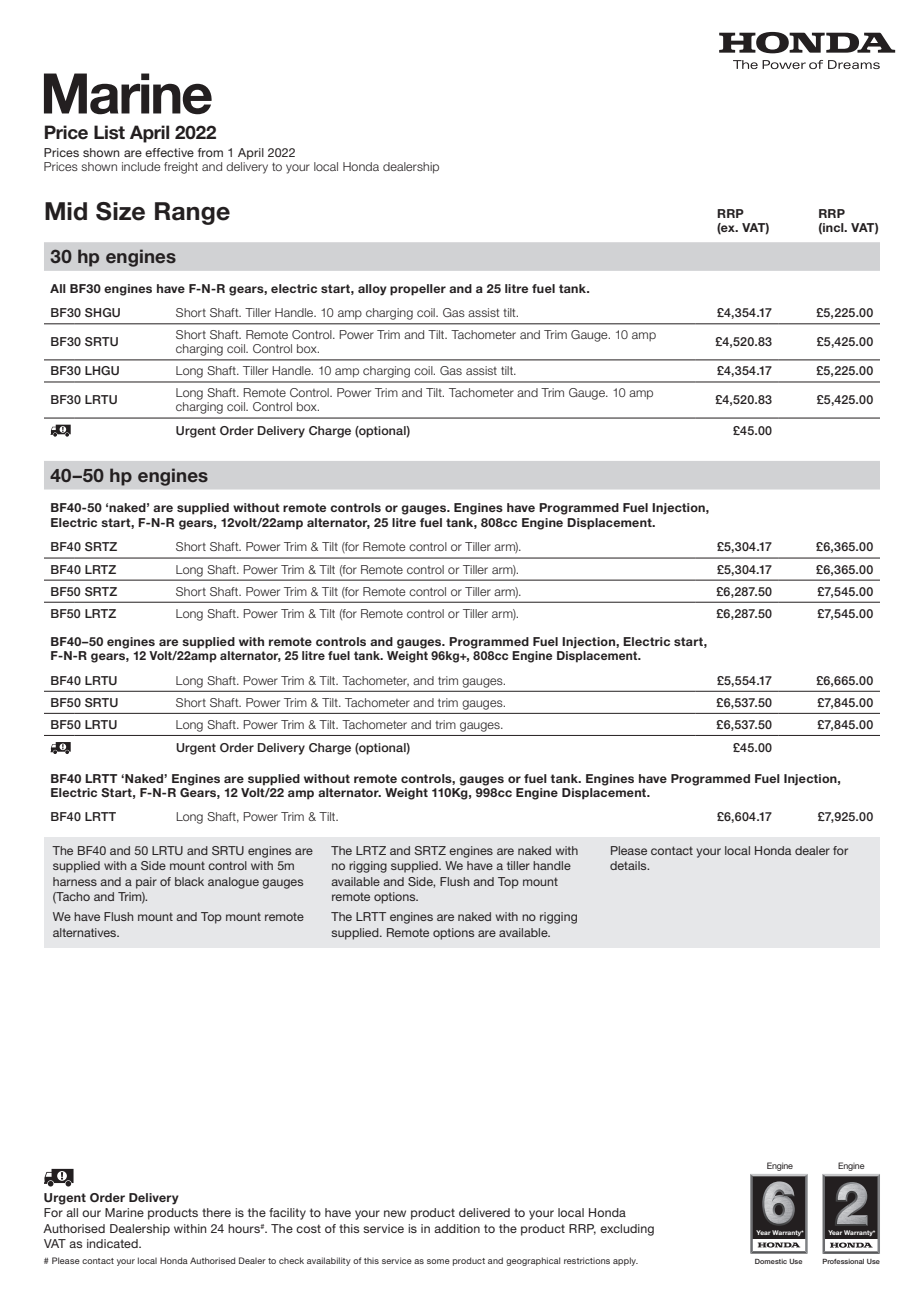 This screenshot has width=924, height=1308. Describe the element at coordinates (146, 883) in the screenshot. I see `pair` at that location.
